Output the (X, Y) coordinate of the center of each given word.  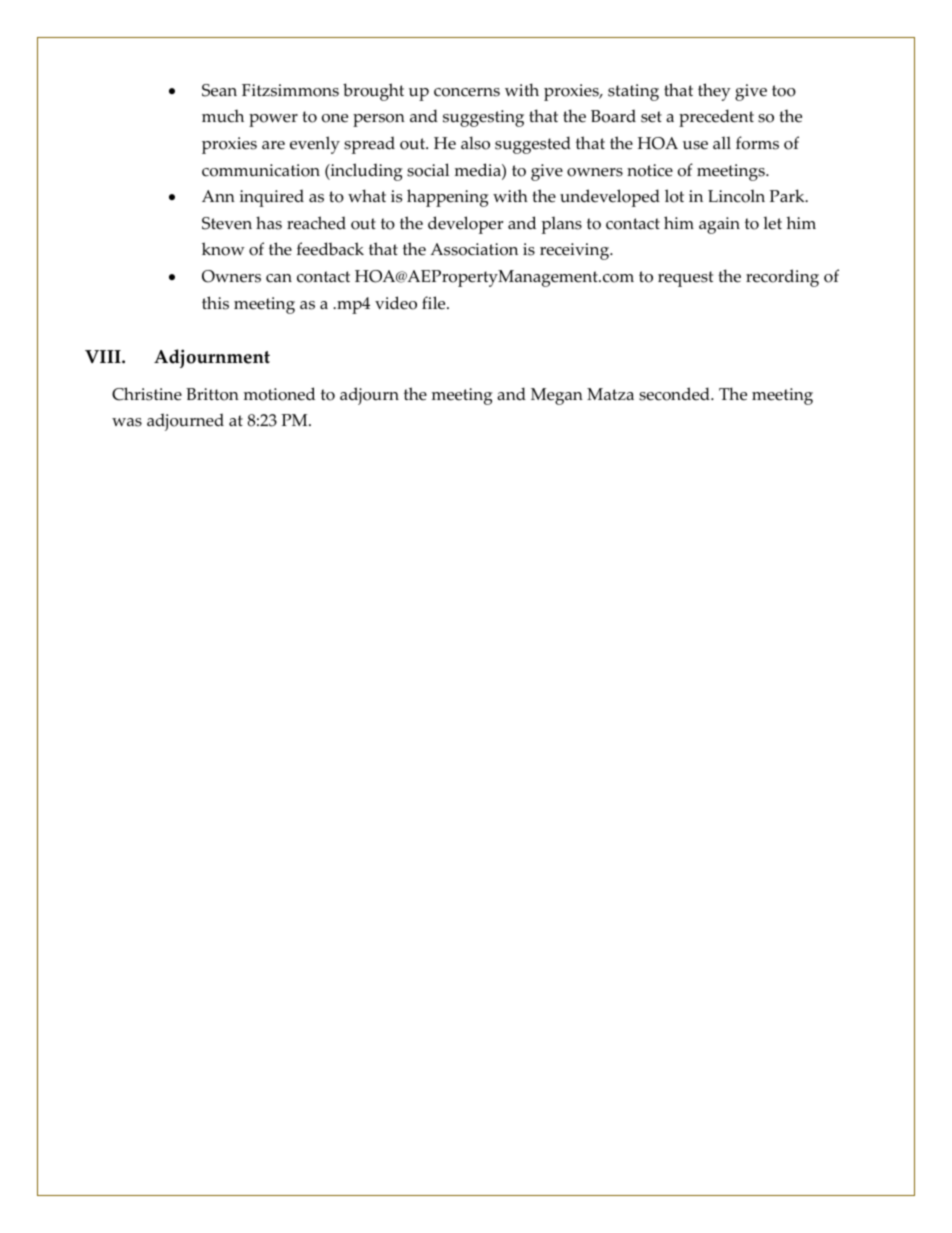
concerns (467, 92)
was (127, 422)
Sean (219, 90)
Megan (557, 396)
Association (474, 249)
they (714, 92)
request (685, 279)
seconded (675, 394)
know (223, 249)
